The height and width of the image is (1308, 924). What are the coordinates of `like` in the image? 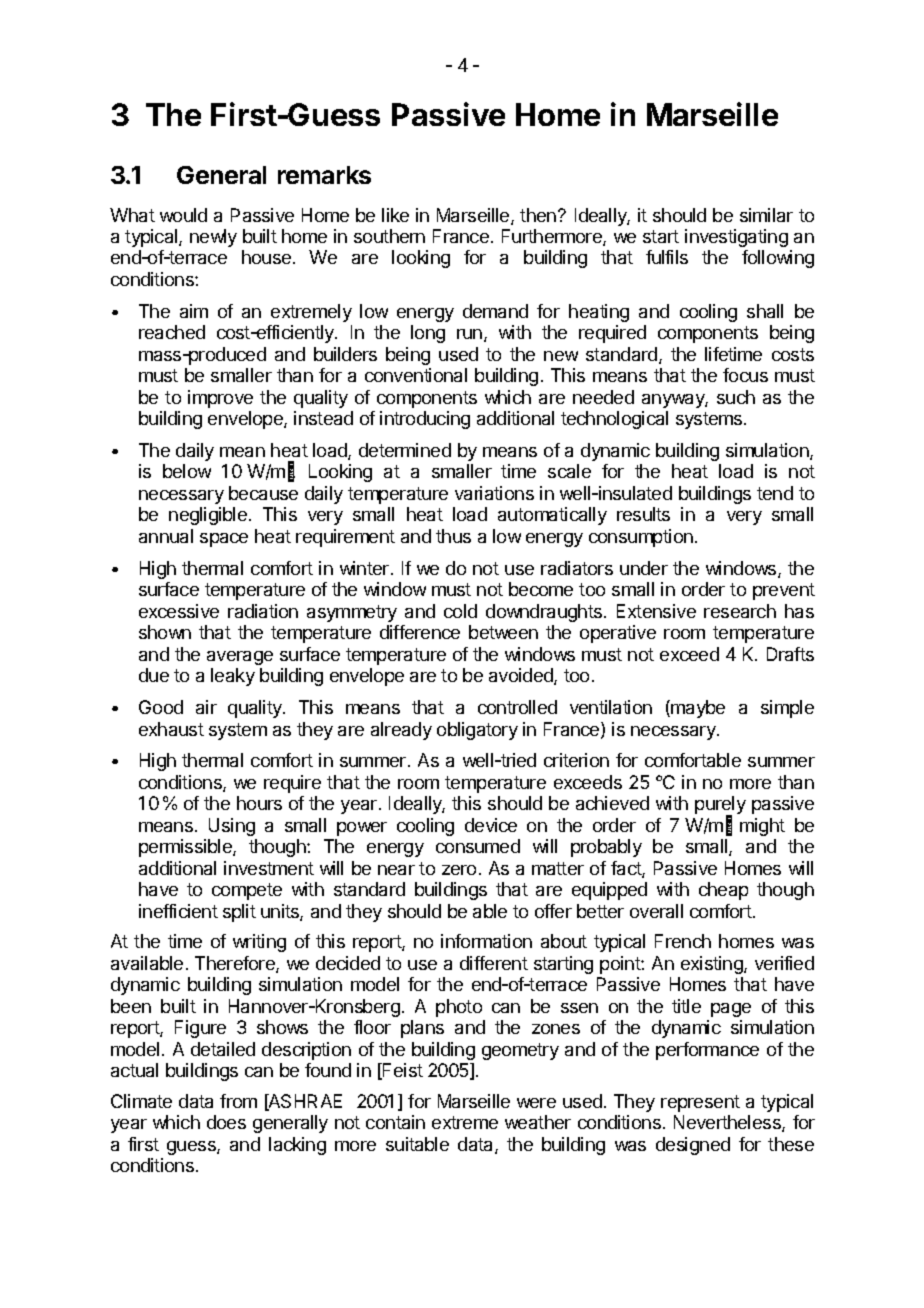 It's located at (395, 215).
